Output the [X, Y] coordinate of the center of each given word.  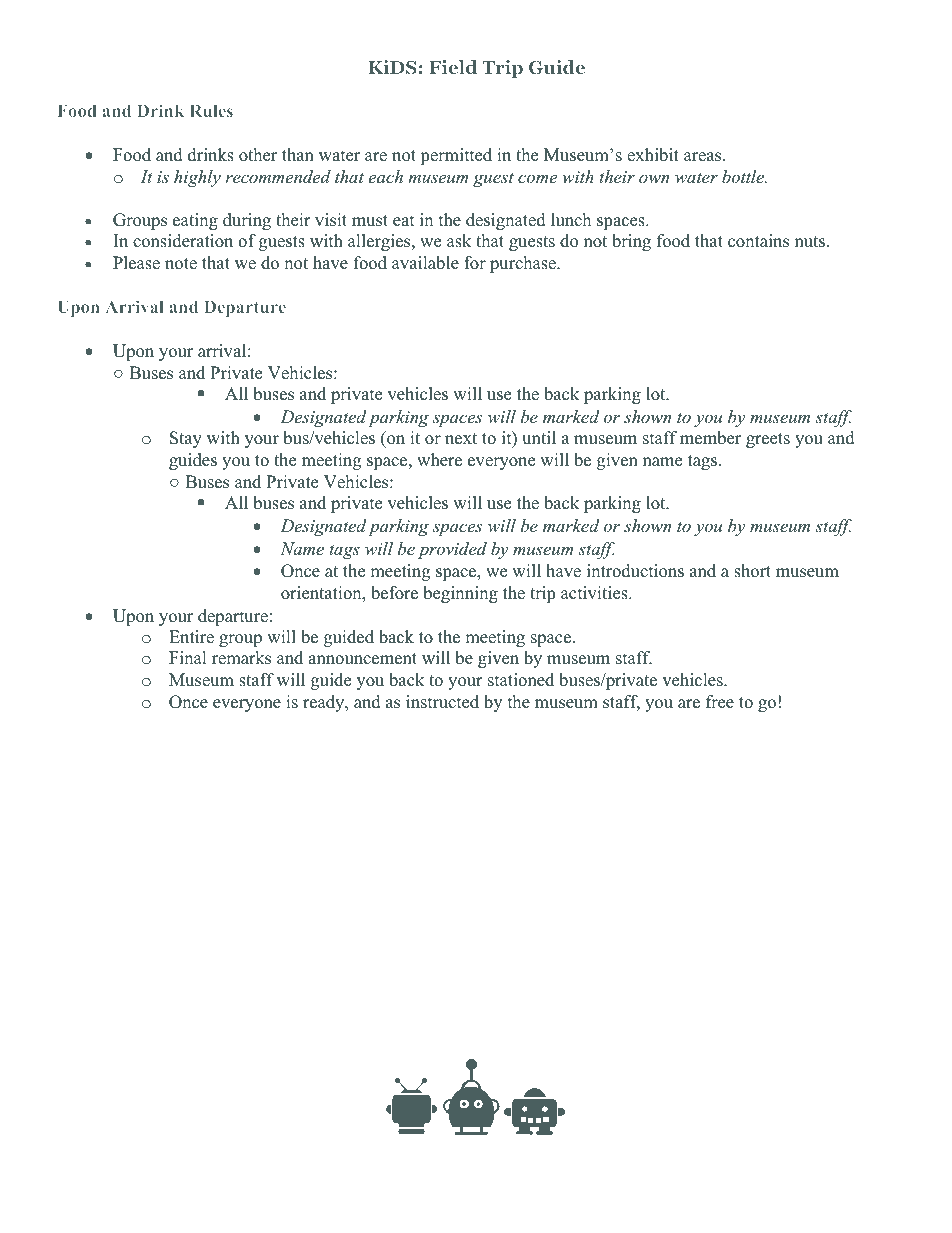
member [710, 438]
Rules [211, 110]
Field [453, 67]
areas [704, 157]
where [439, 460]
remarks [241, 658]
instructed [442, 702]
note [181, 264]
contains [758, 241]
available [425, 263]
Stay [186, 439]
